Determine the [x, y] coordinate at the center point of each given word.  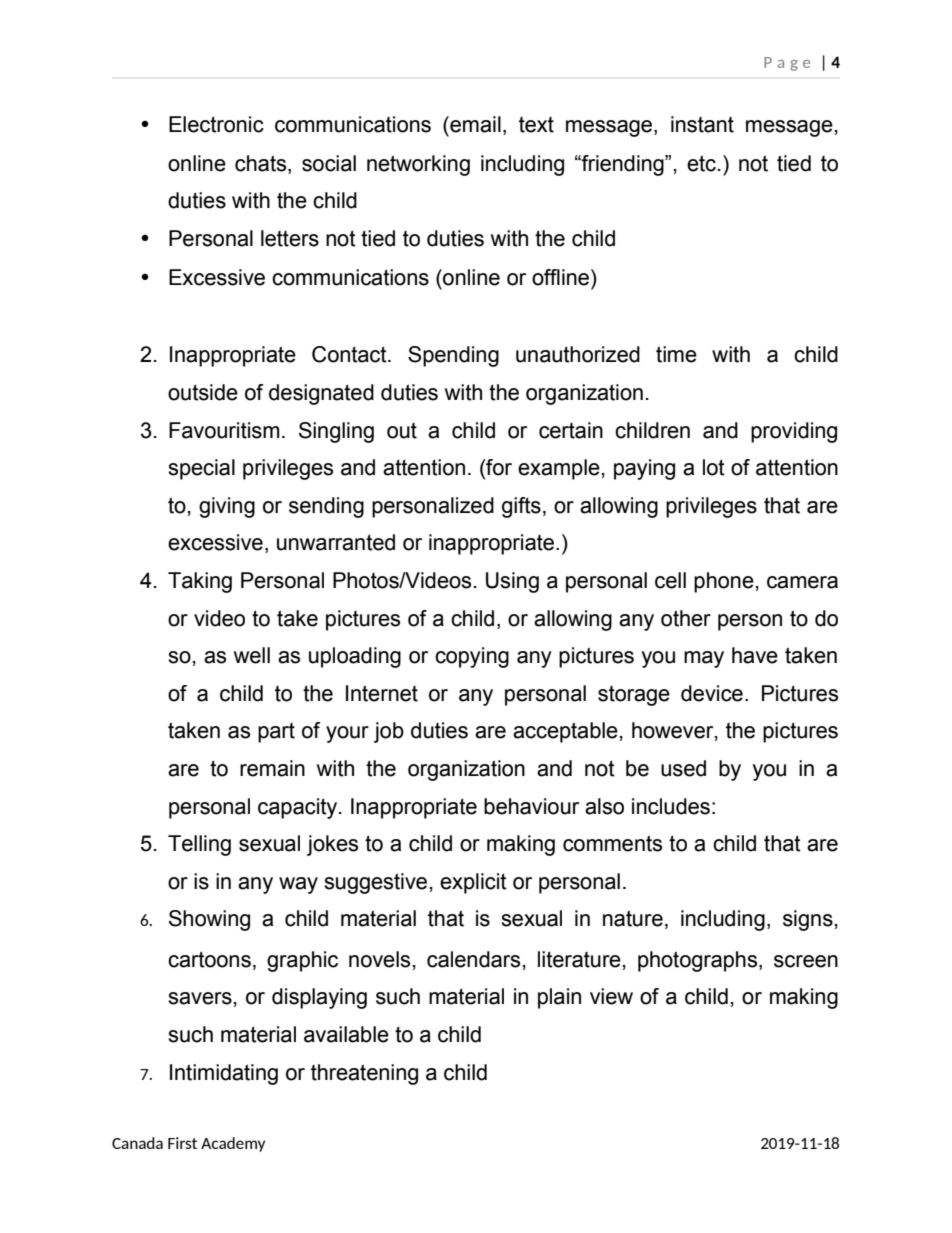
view [611, 996]
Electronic [216, 124]
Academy [233, 1144]
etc [701, 163]
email [474, 124]
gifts [521, 507]
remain [272, 768]
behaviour [531, 806]
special [201, 469]
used [683, 768]
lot [714, 467]
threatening [364, 1074]
